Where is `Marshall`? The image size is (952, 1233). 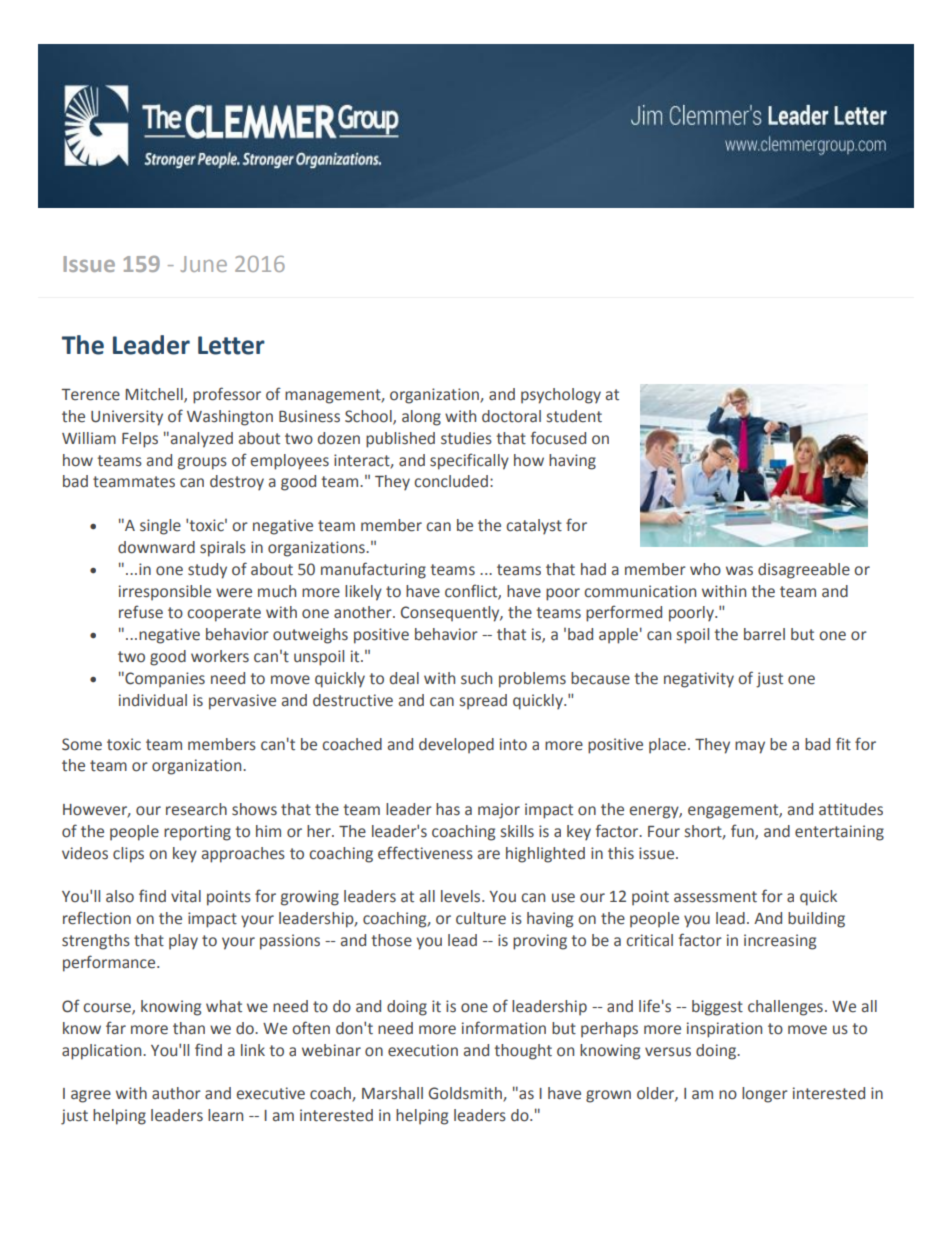 Marshall is located at coordinates (392, 1093).
